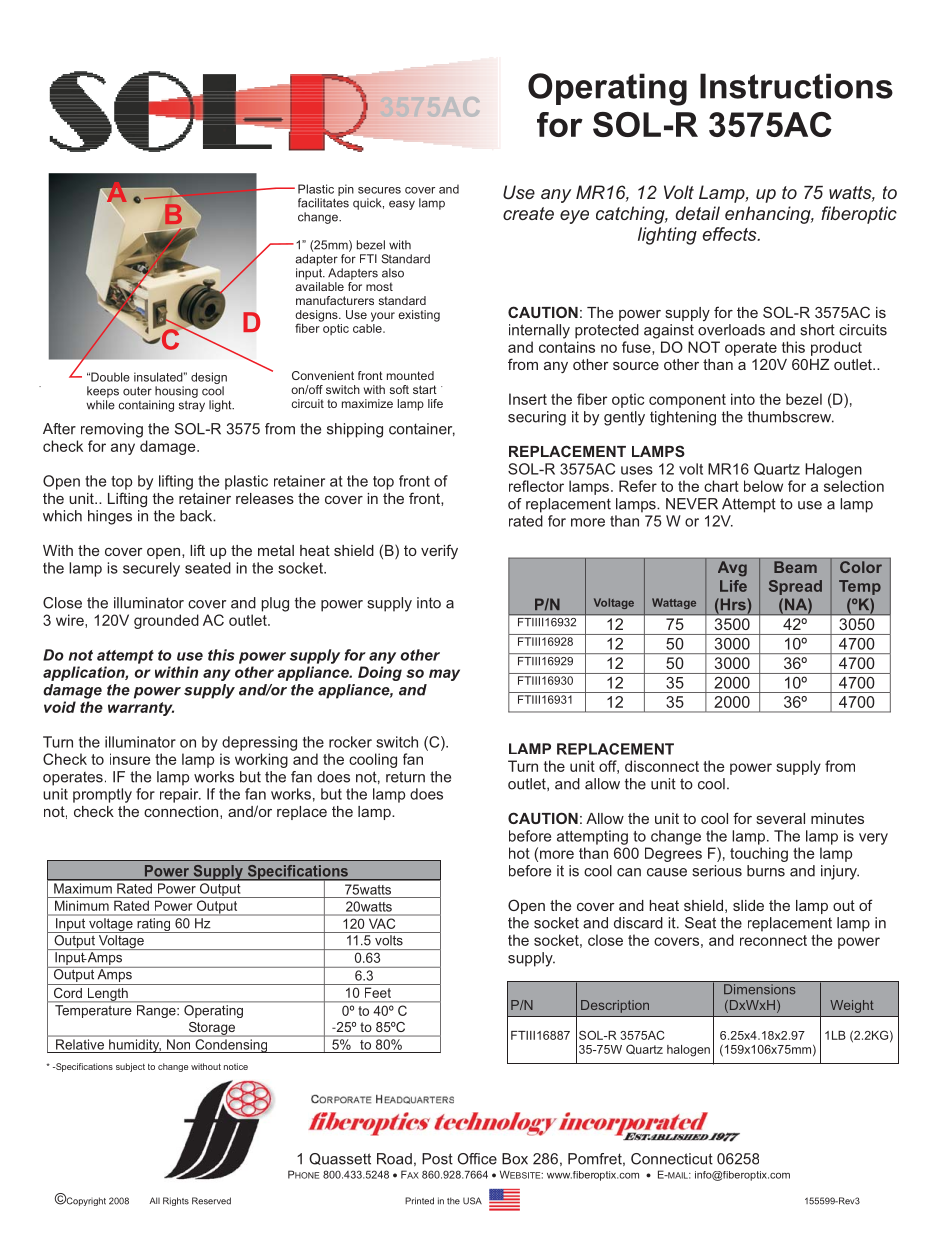 This page has height=1233, width=952. Describe the element at coordinates (82, 906) in the page. I see `Minimum` at that location.
